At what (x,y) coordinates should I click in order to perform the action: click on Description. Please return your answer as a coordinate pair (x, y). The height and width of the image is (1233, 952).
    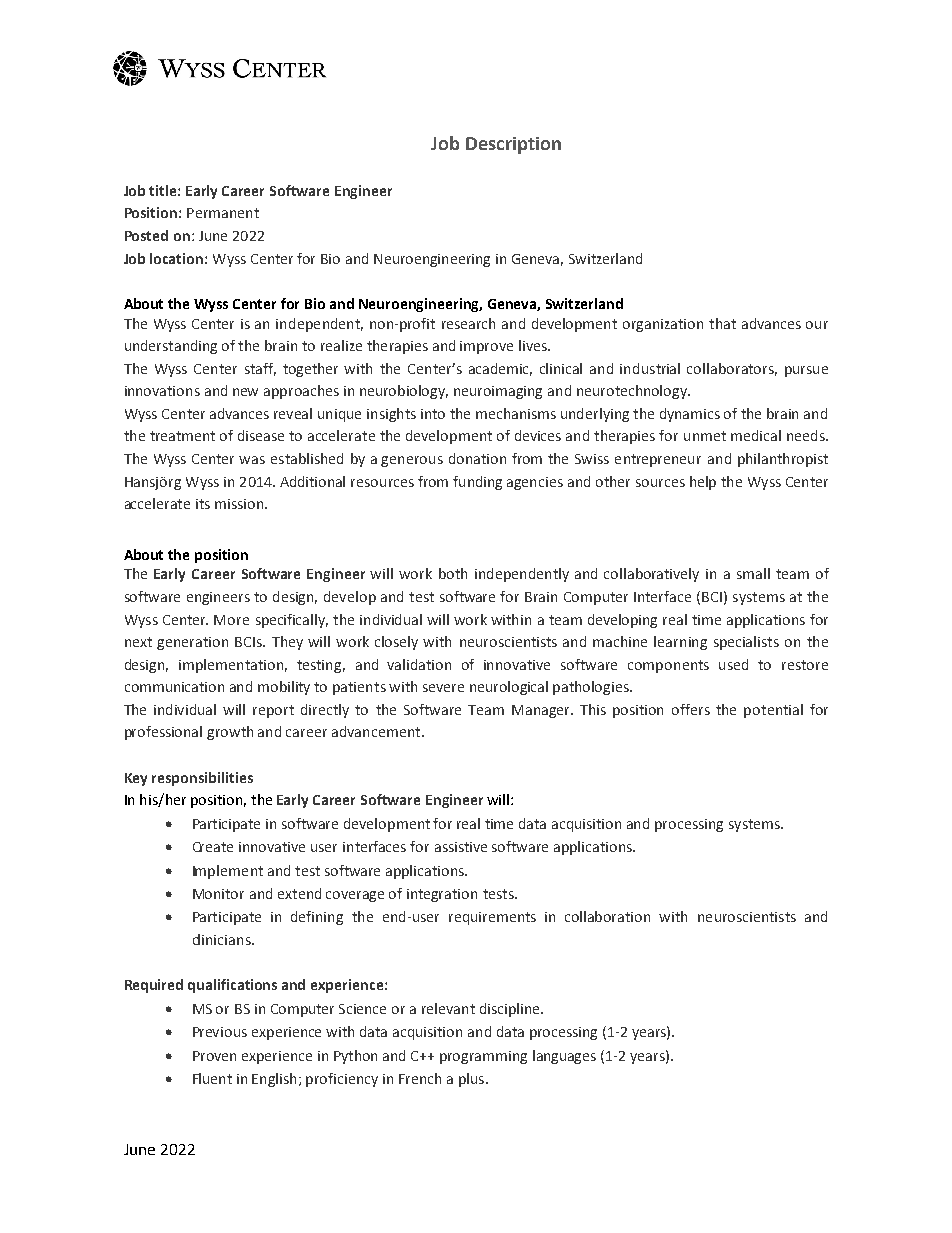
    Looking at the image, I should click on (513, 145).
